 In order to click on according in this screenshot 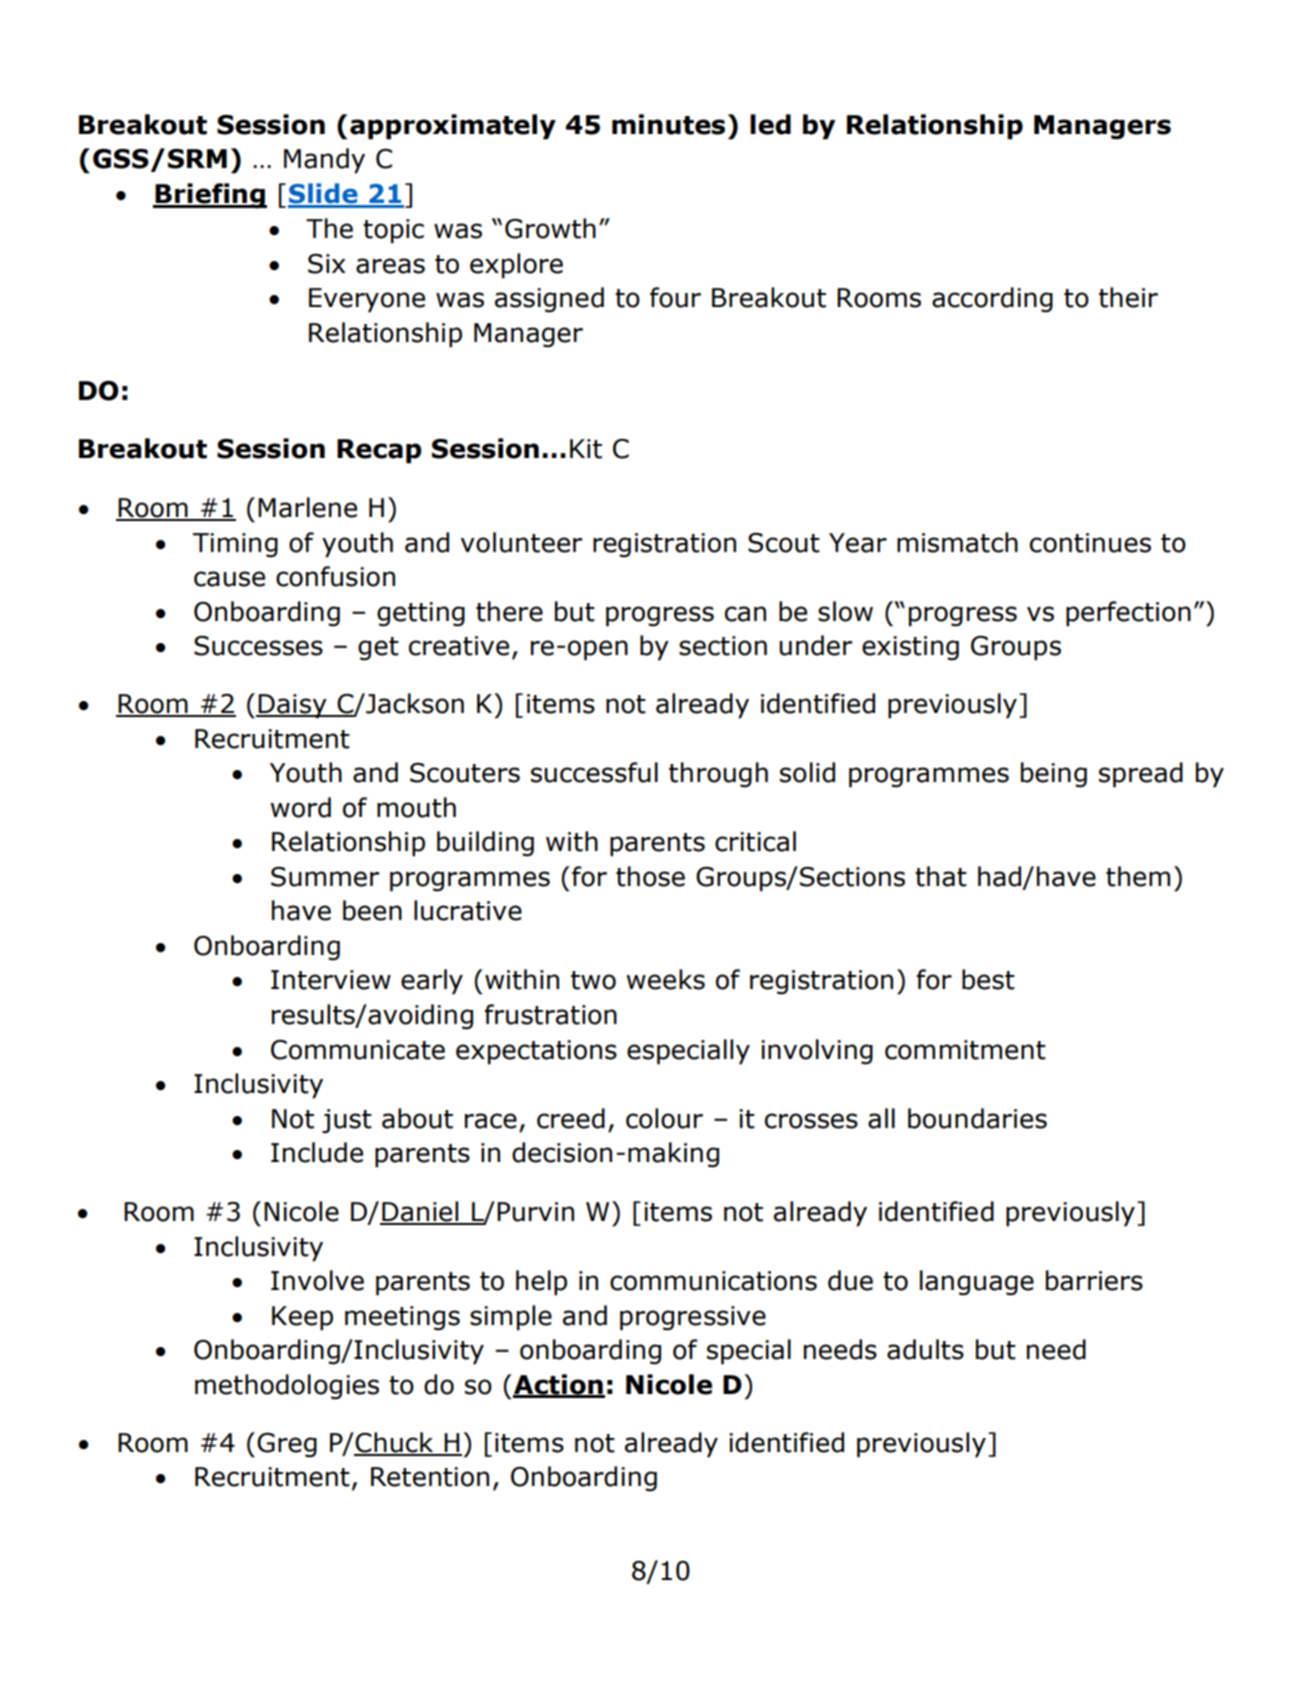, I will do `click(992, 300)`.
